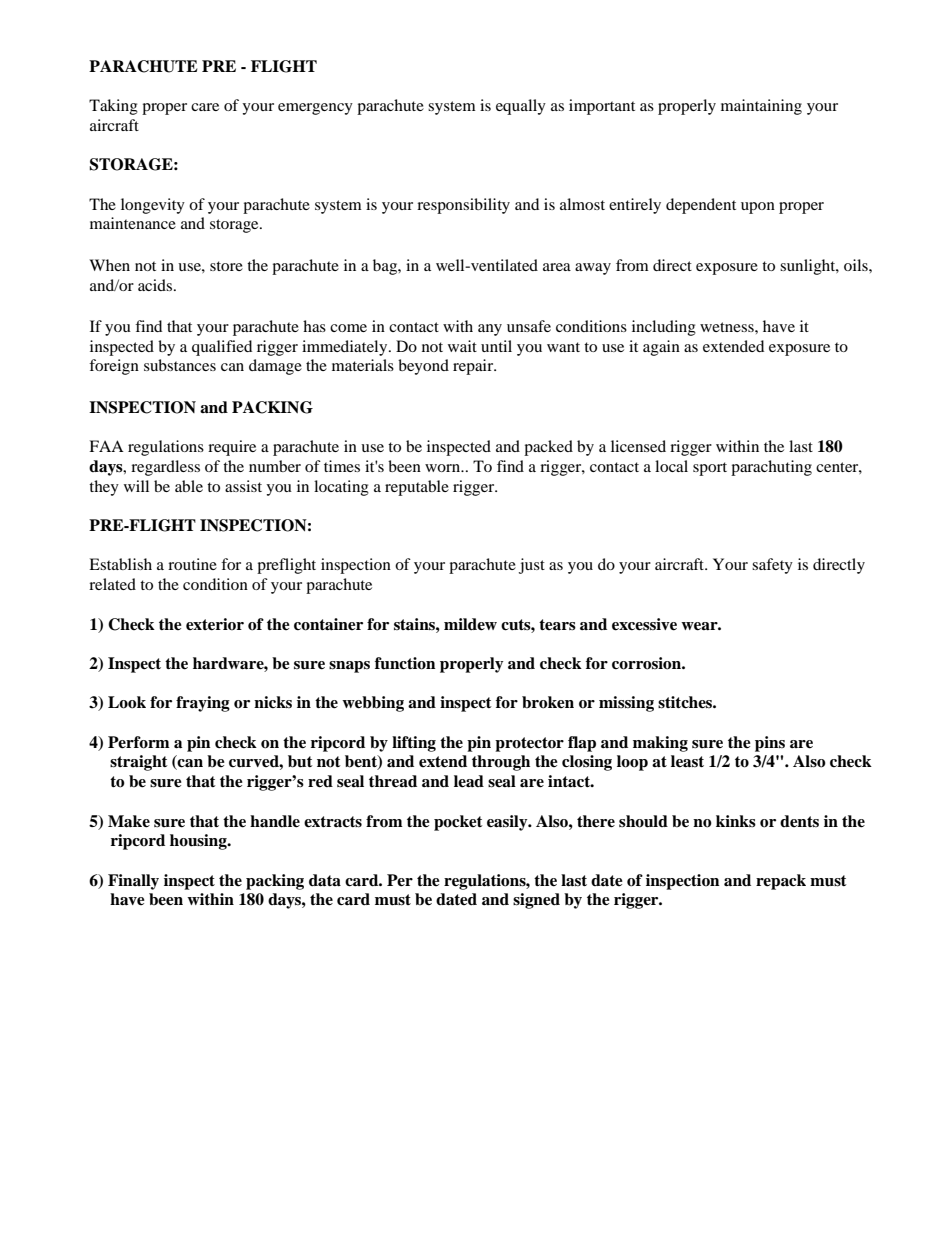  Describe the element at coordinates (771, 468) in the screenshot. I see `parachuting` at that location.
